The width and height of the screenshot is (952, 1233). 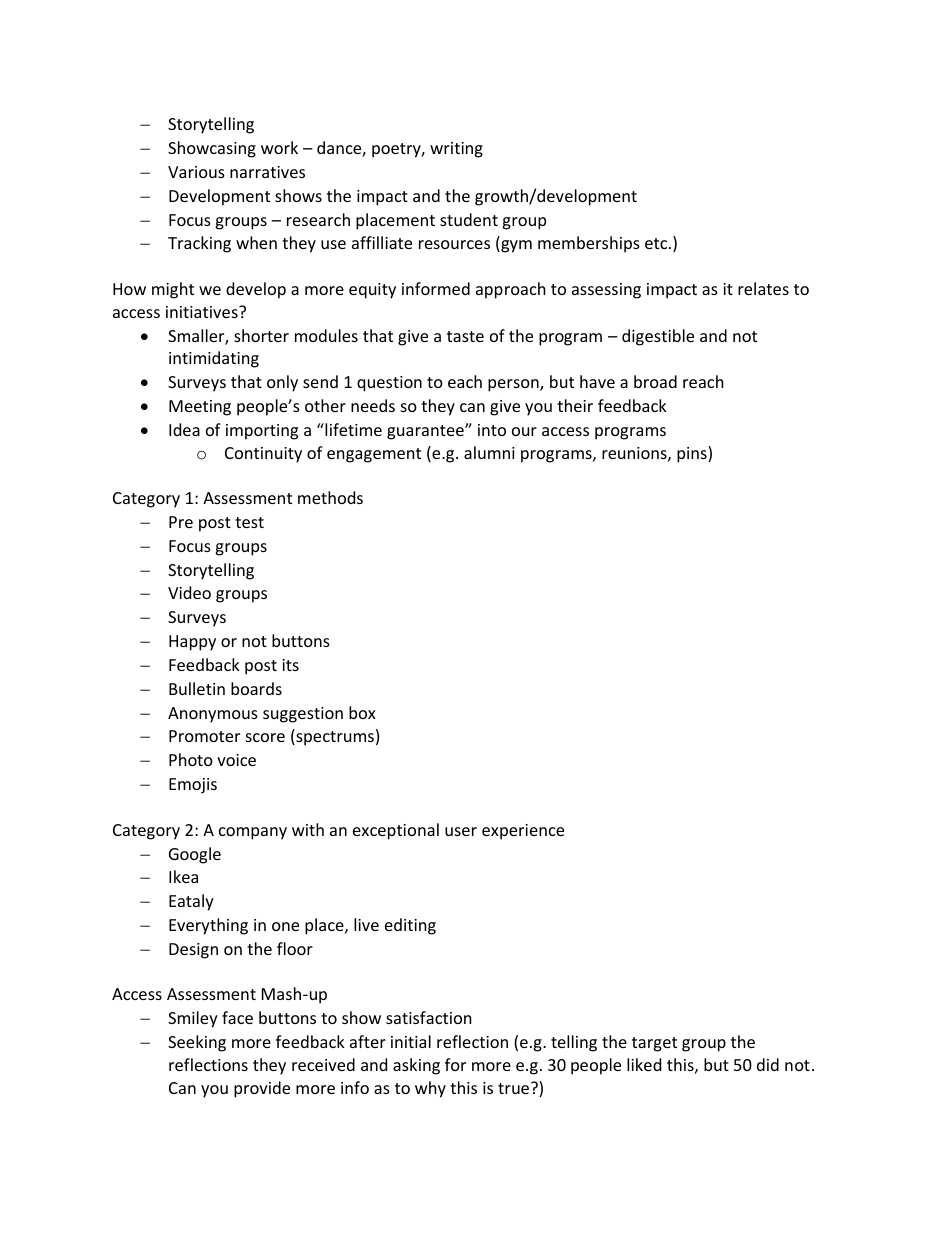 What do you see at coordinates (523, 832) in the screenshot?
I see `experience` at bounding box center [523, 832].
